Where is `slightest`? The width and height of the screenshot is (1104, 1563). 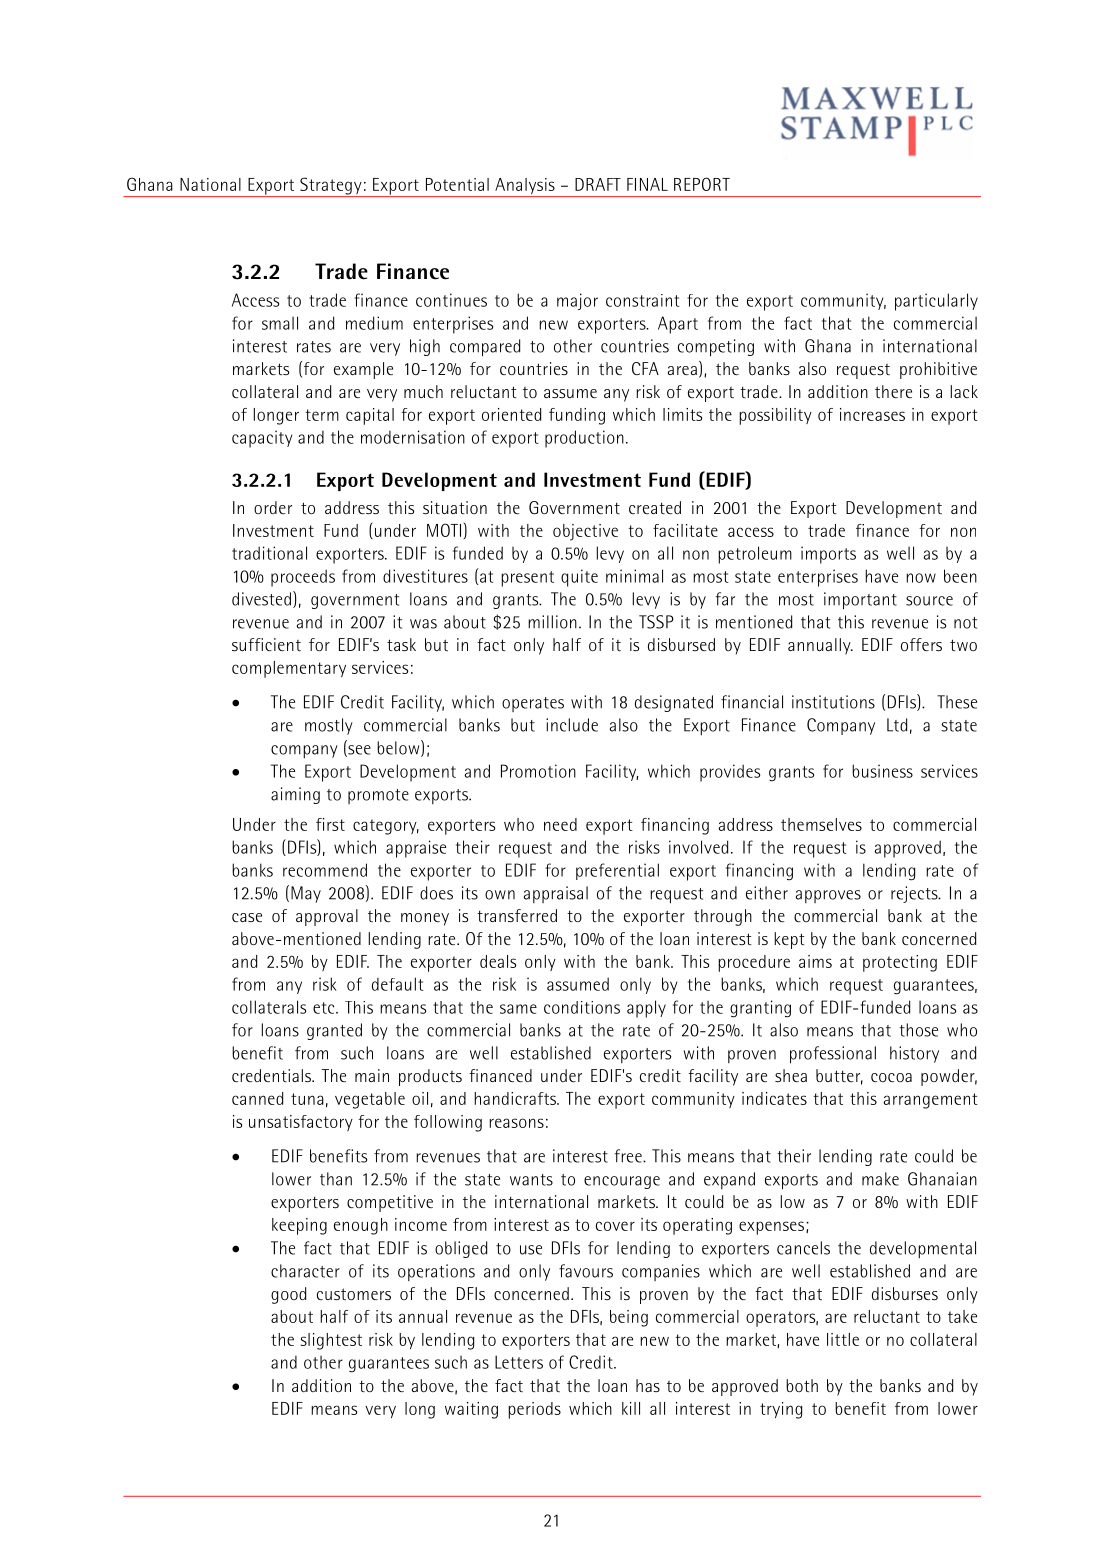
slightest is located at coordinates (331, 1341).
